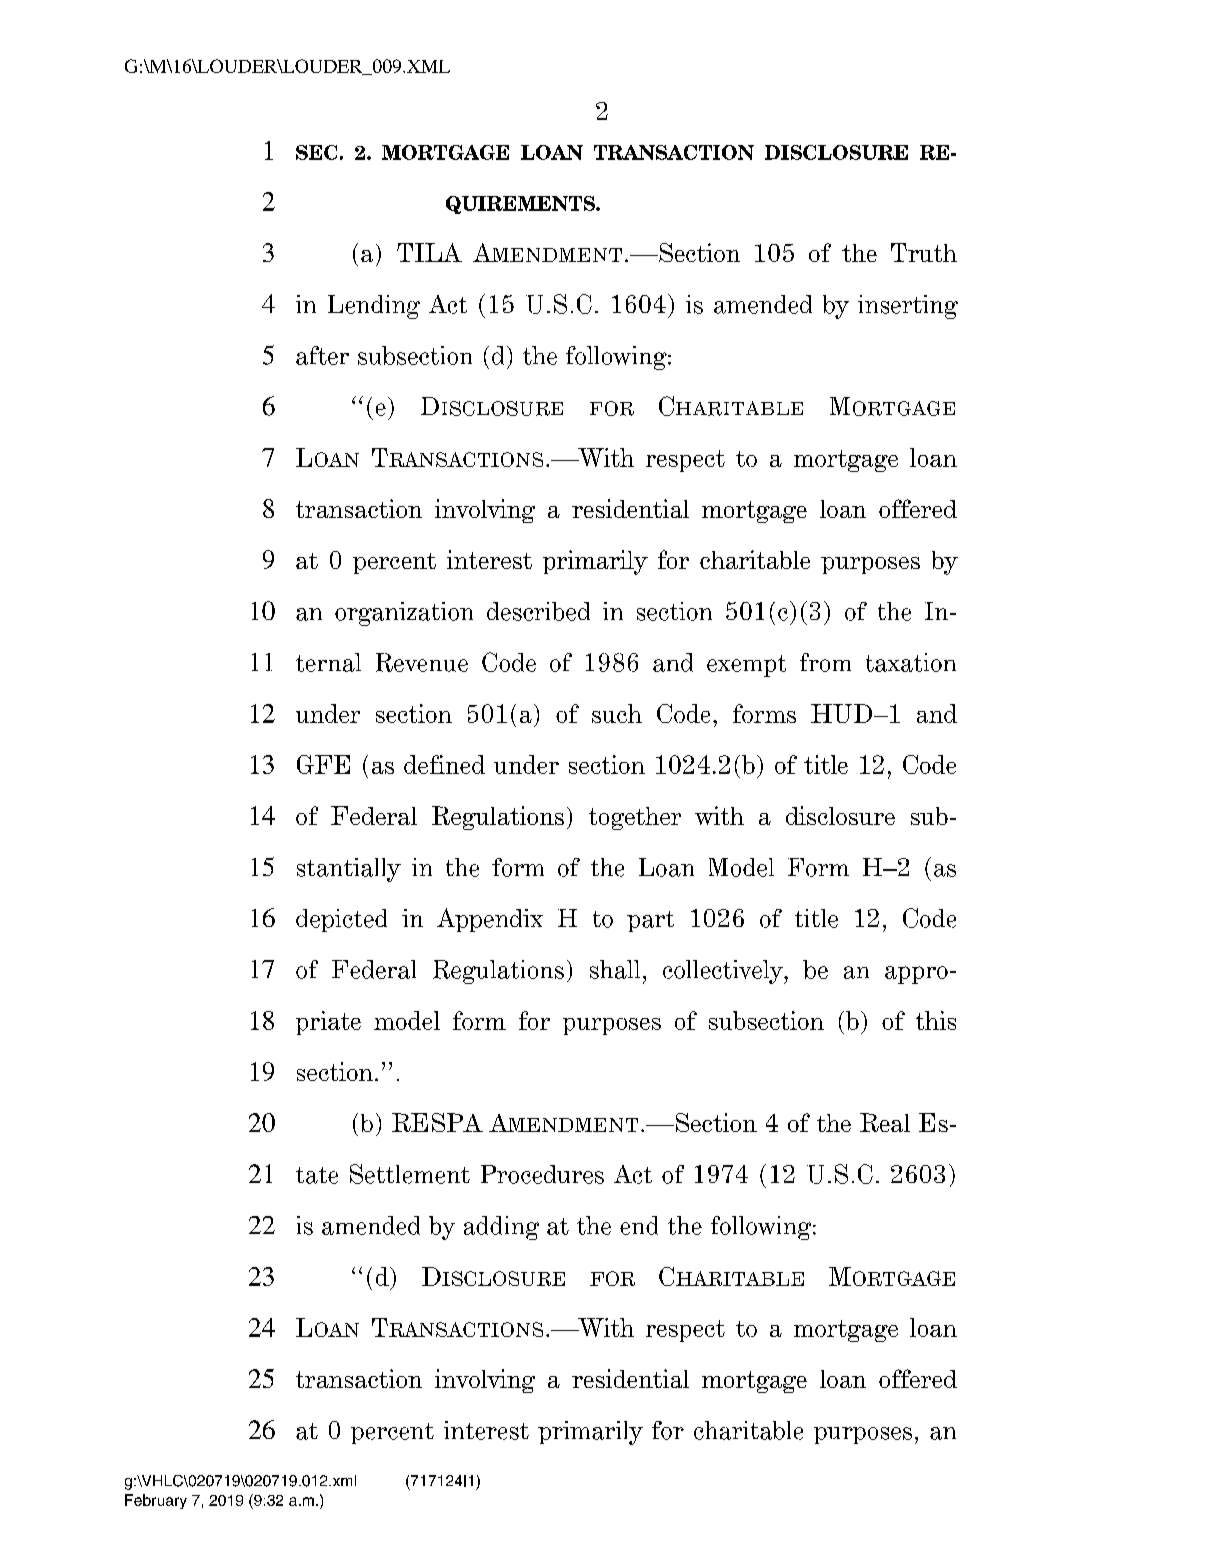 The height and width of the screenshot is (1559, 1205). Describe the element at coordinates (908, 307) in the screenshot. I see `inserting` at that location.
